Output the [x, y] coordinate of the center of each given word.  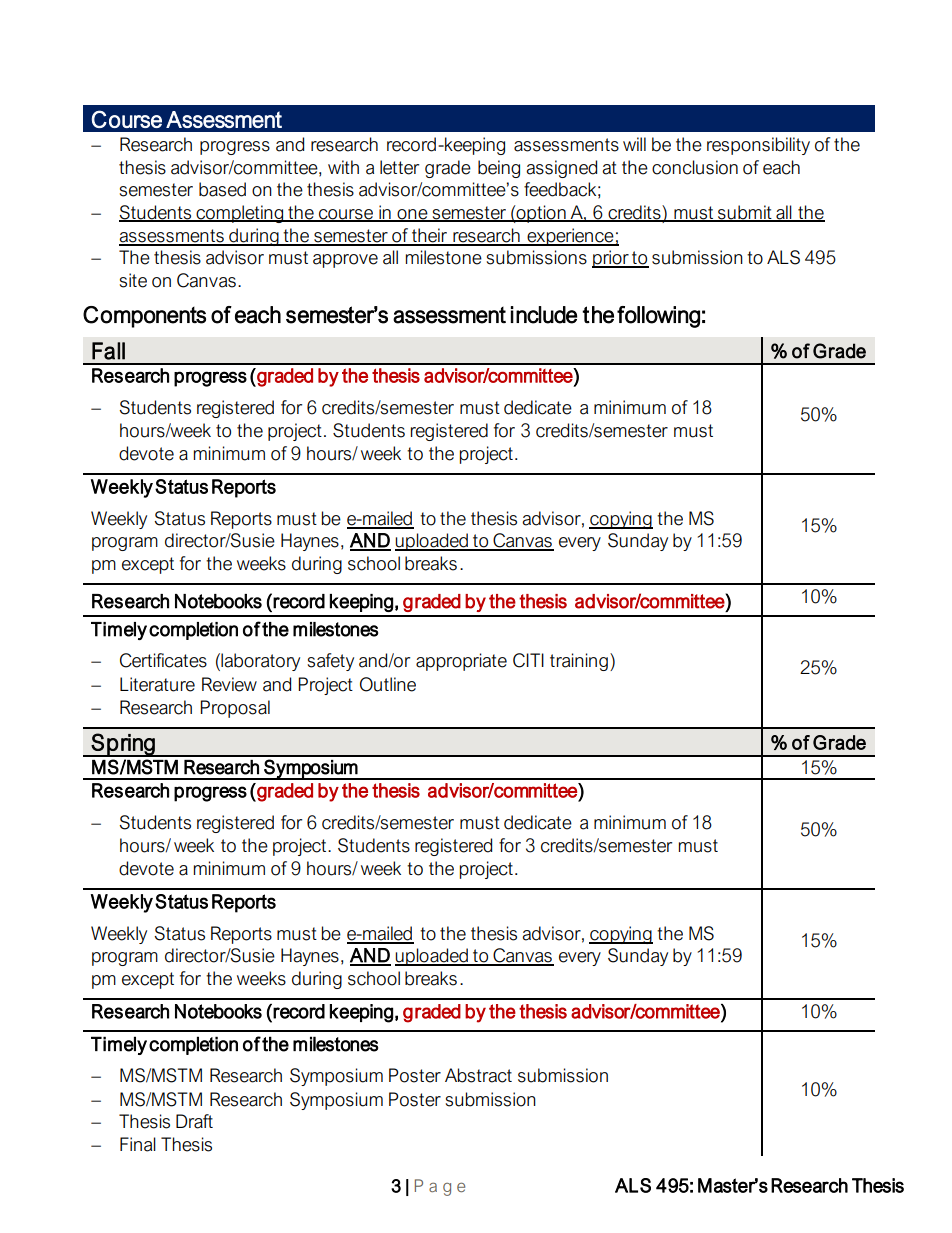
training [579, 662]
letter [399, 167]
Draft [194, 1121]
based [222, 189]
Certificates [163, 660]
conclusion [695, 167]
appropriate [461, 662]
